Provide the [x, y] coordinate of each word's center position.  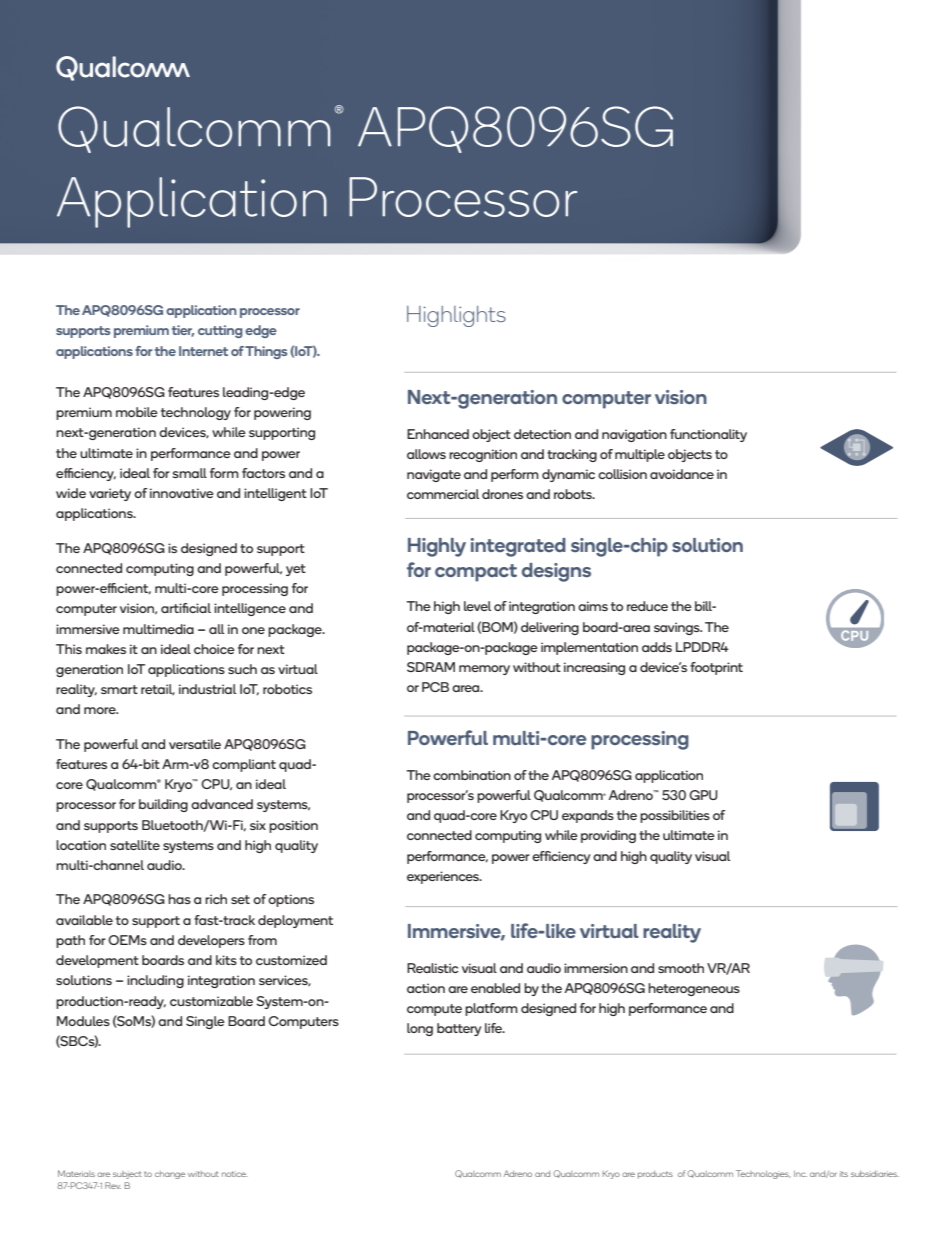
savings [678, 628]
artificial [186, 608]
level [477, 606]
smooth [681, 968]
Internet [203, 351]
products [655, 1175]
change [170, 1175]
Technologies [763, 1174]
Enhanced [438, 434]
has [179, 899]
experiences [444, 877]
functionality [708, 435]
